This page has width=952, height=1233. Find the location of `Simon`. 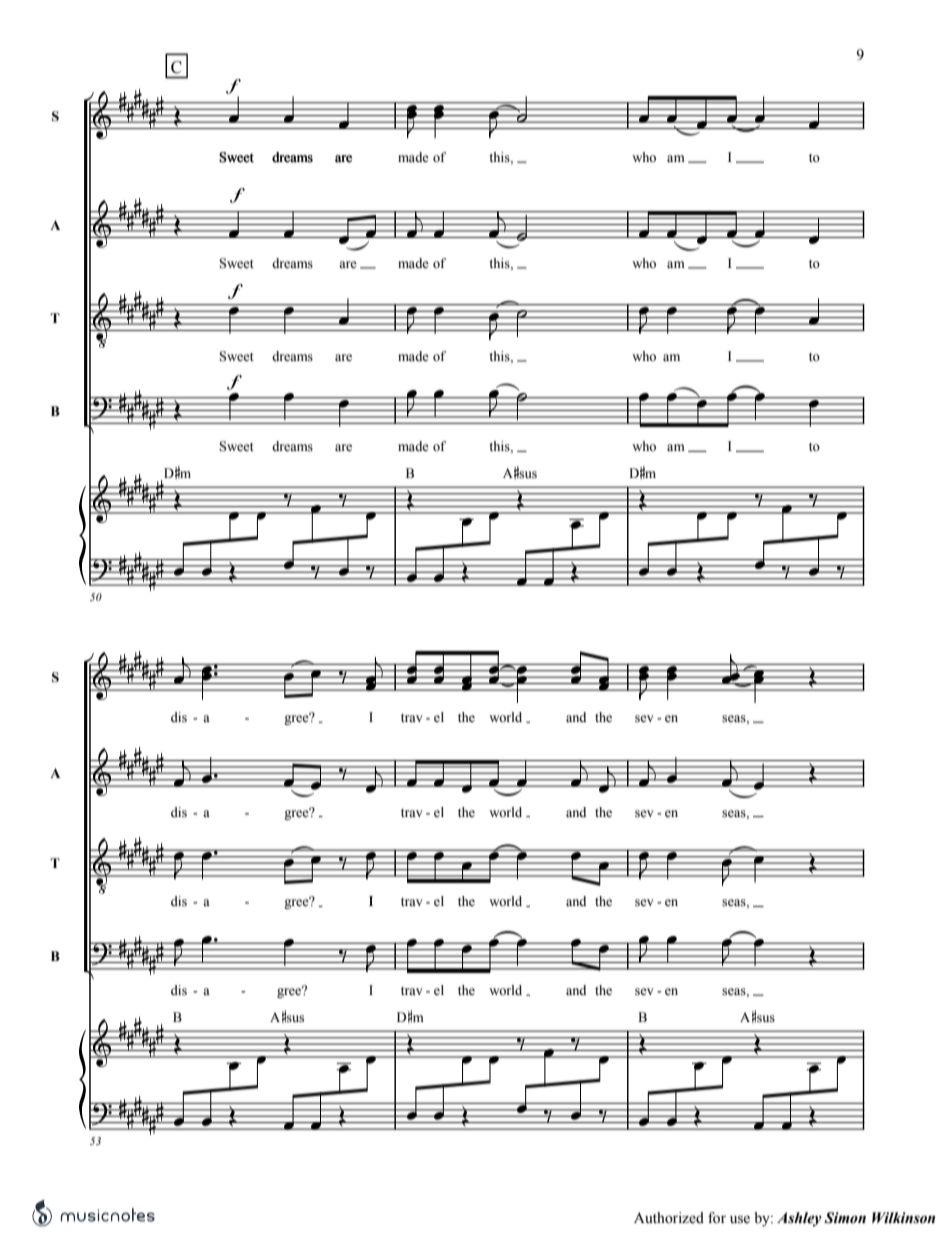

Simon is located at coordinates (845, 1218).
